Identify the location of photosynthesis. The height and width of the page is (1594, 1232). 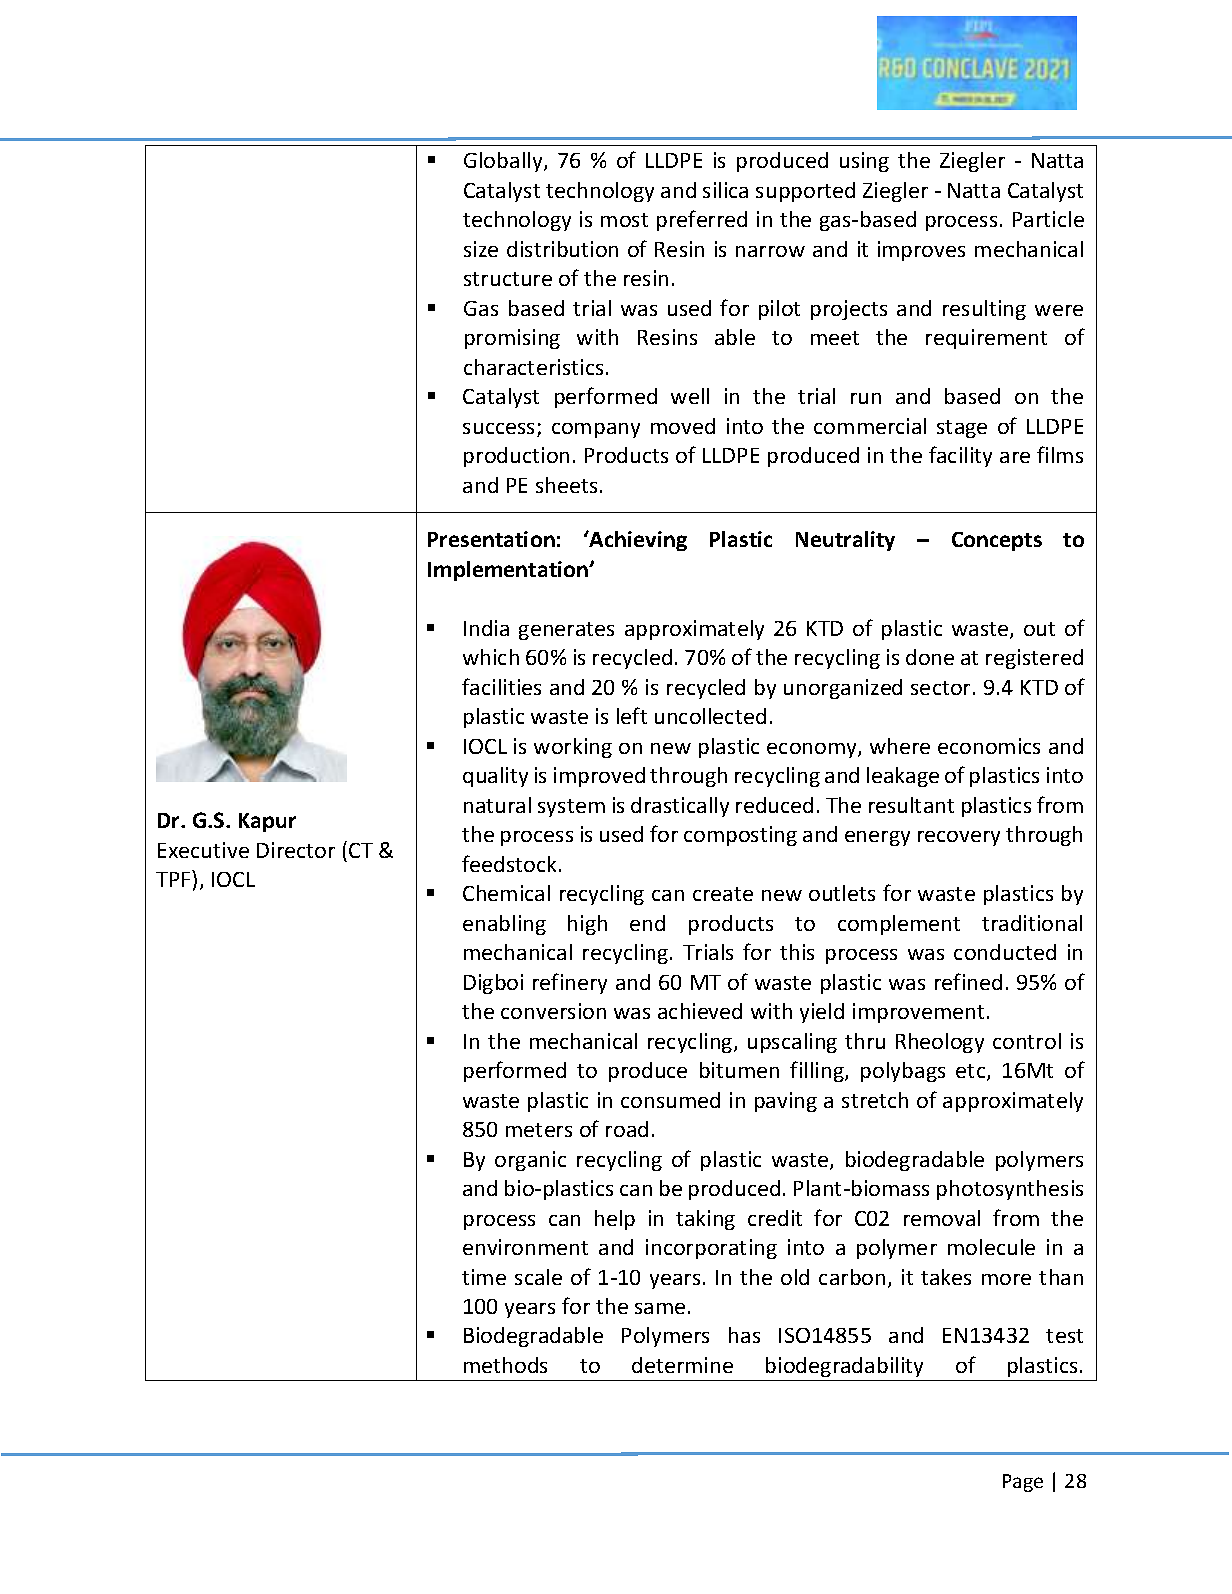
(1010, 1190).
